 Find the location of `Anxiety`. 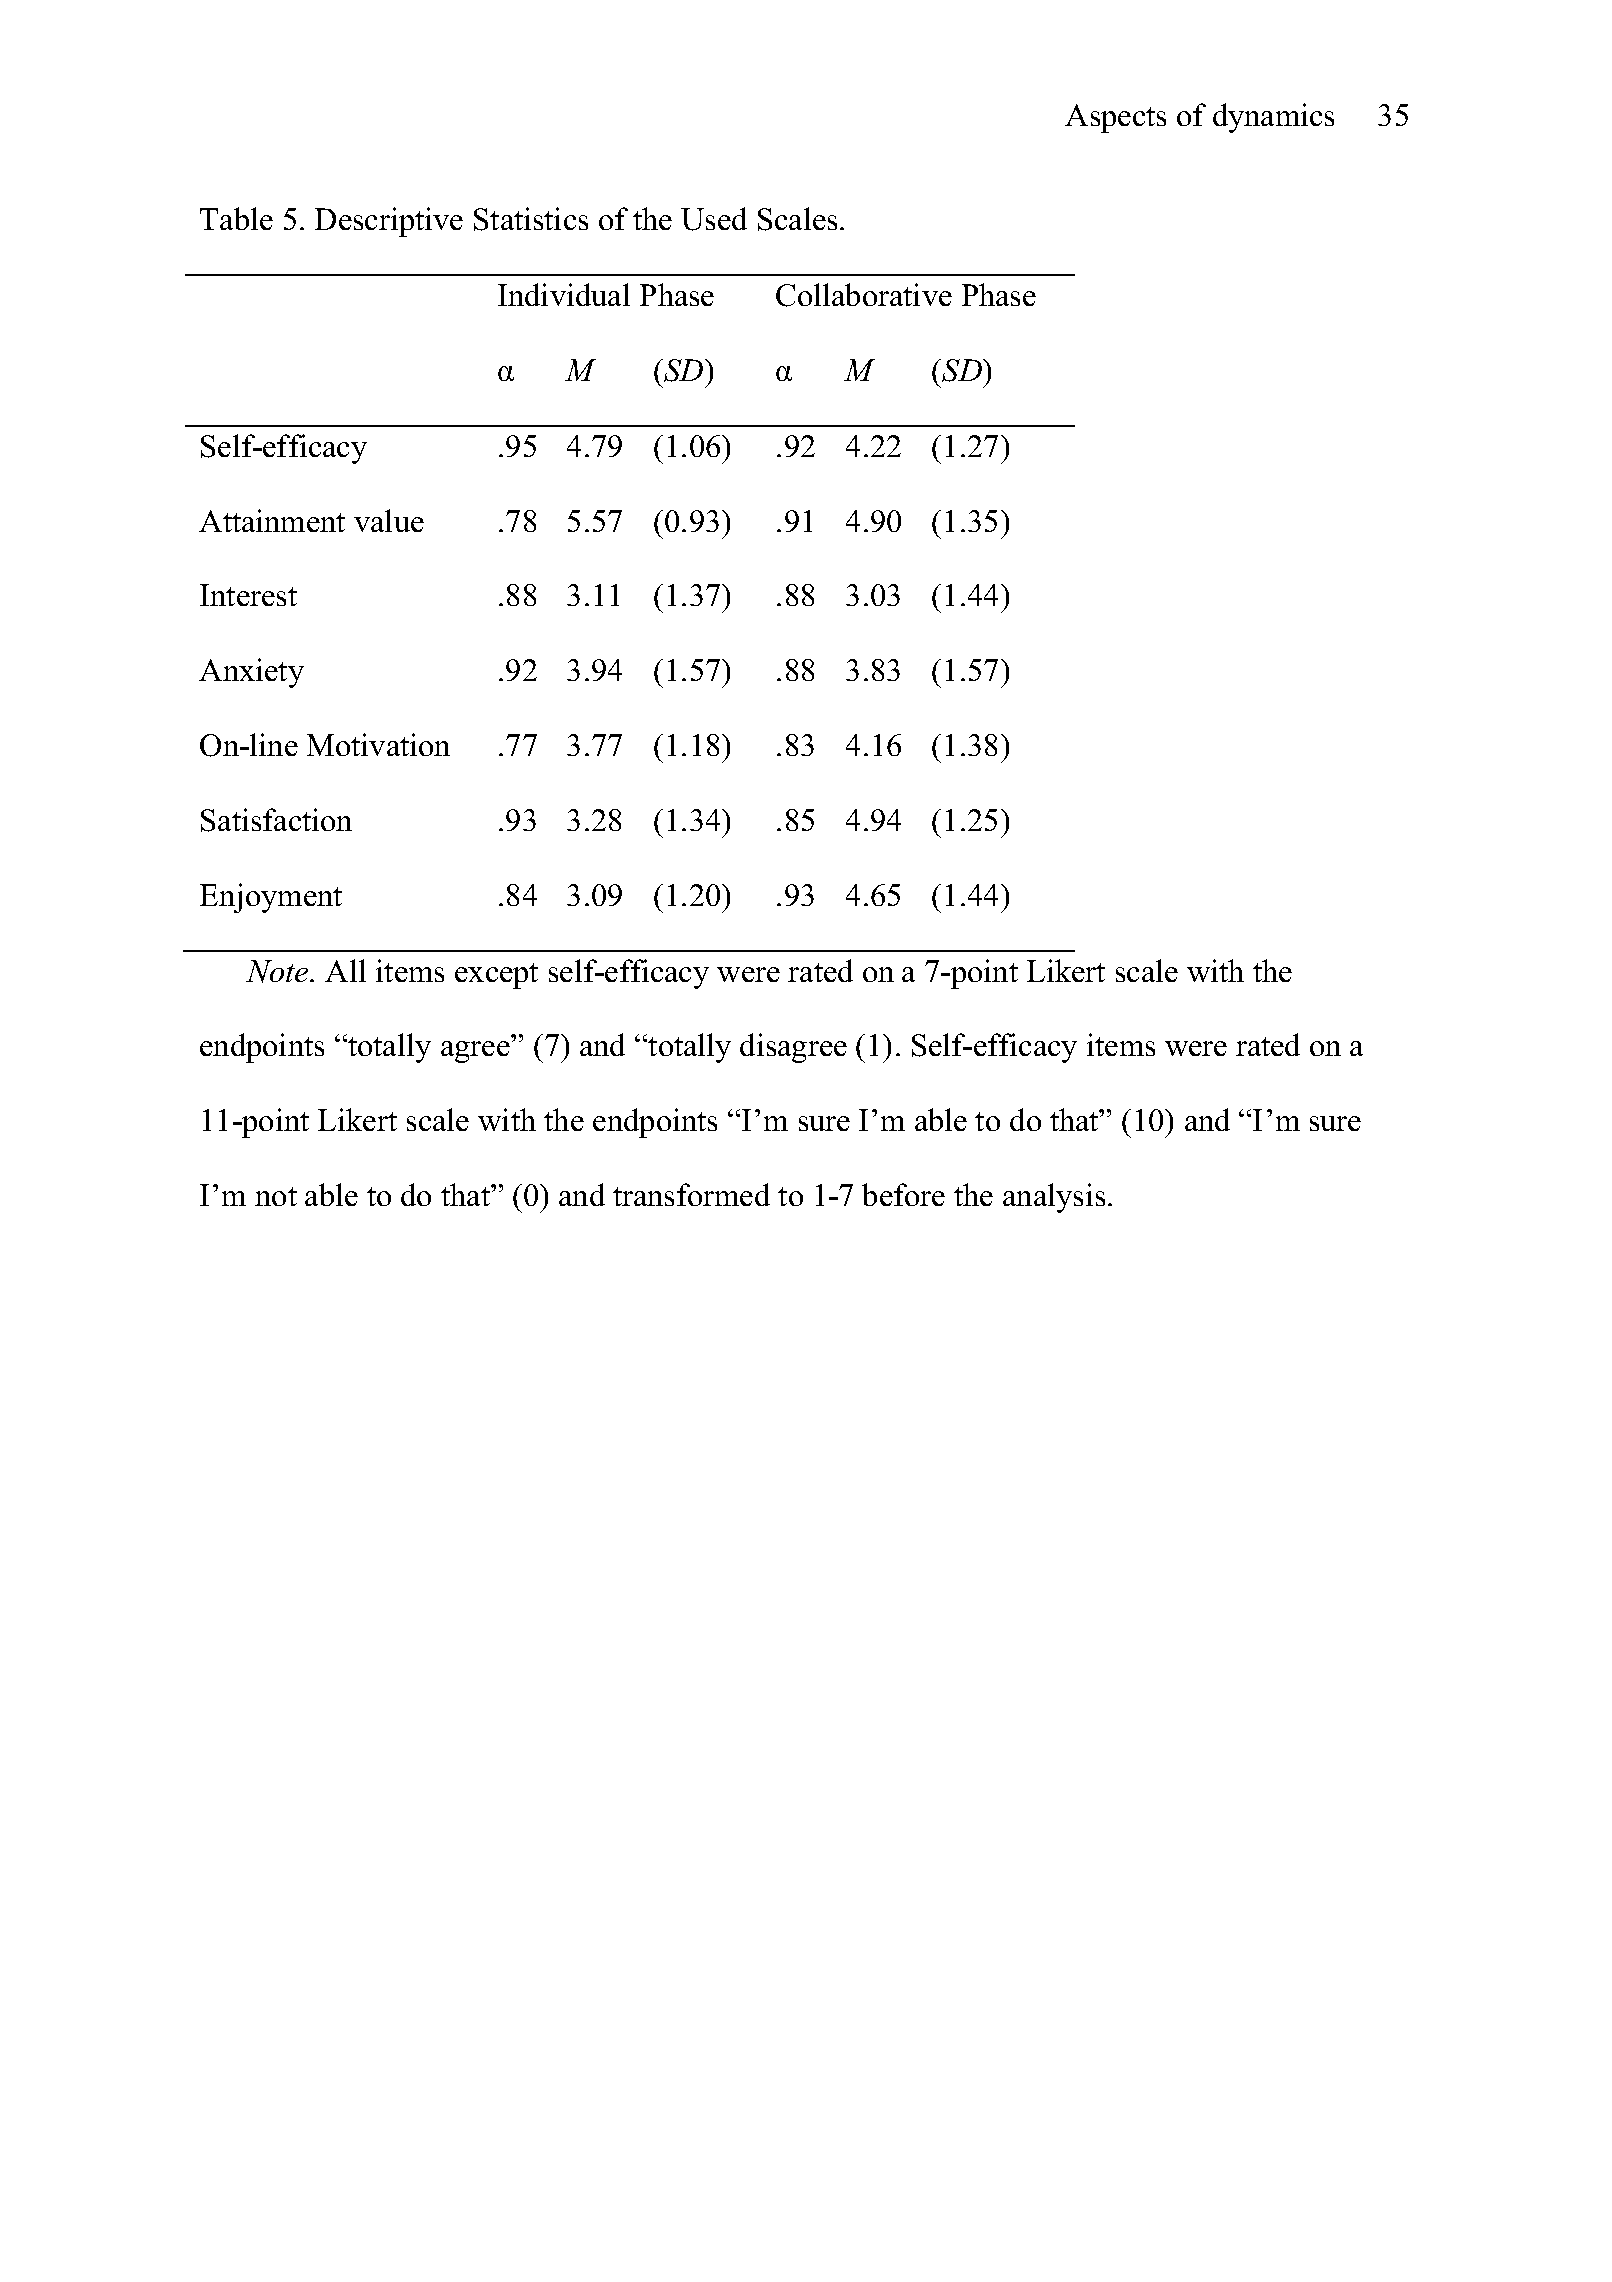

Anxiety is located at coordinates (251, 673).
